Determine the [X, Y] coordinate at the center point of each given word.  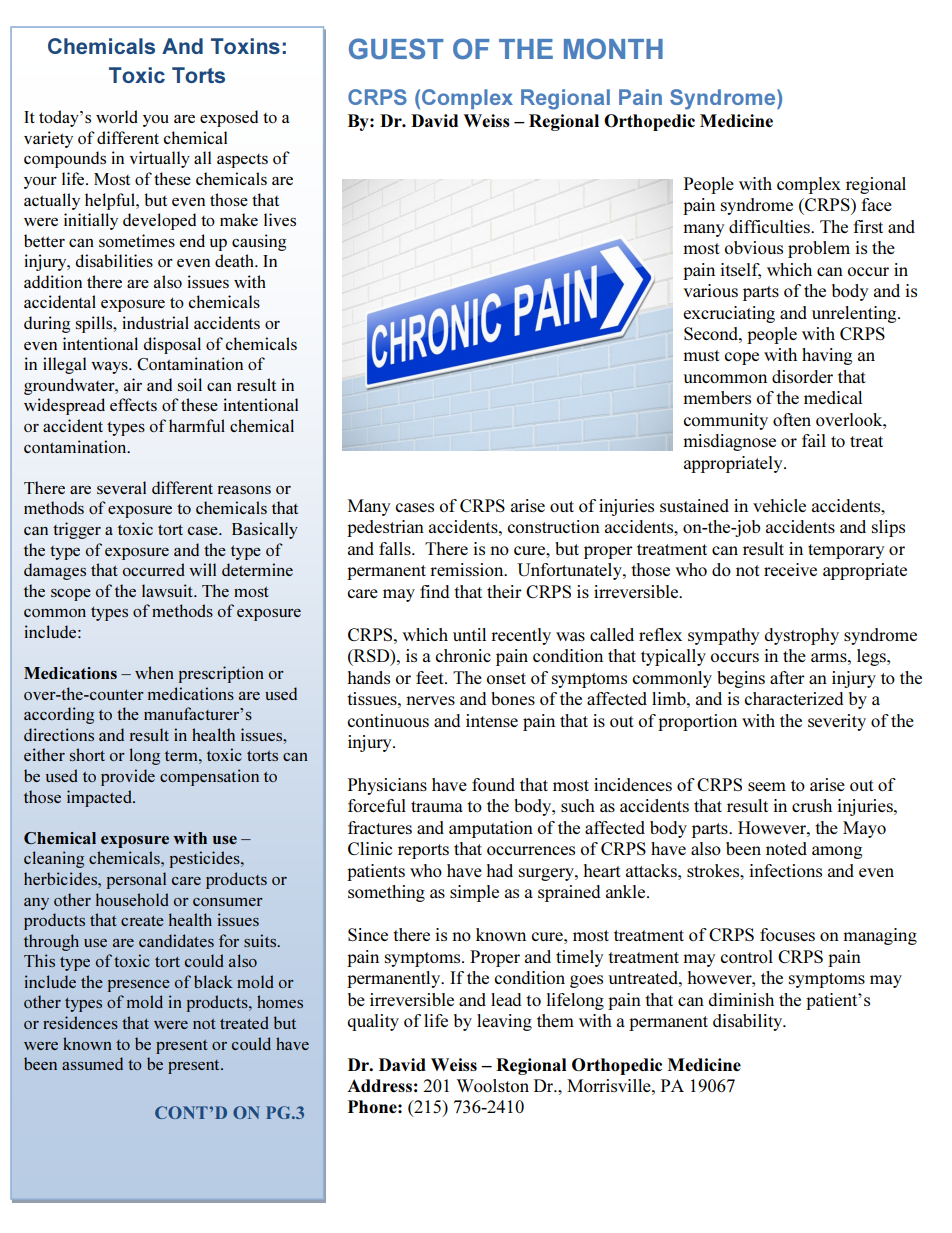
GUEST [396, 49]
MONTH [613, 48]
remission [468, 569]
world [117, 116]
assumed [92, 1063]
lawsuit [168, 590]
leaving [504, 1022]
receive [790, 569]
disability [749, 1022]
